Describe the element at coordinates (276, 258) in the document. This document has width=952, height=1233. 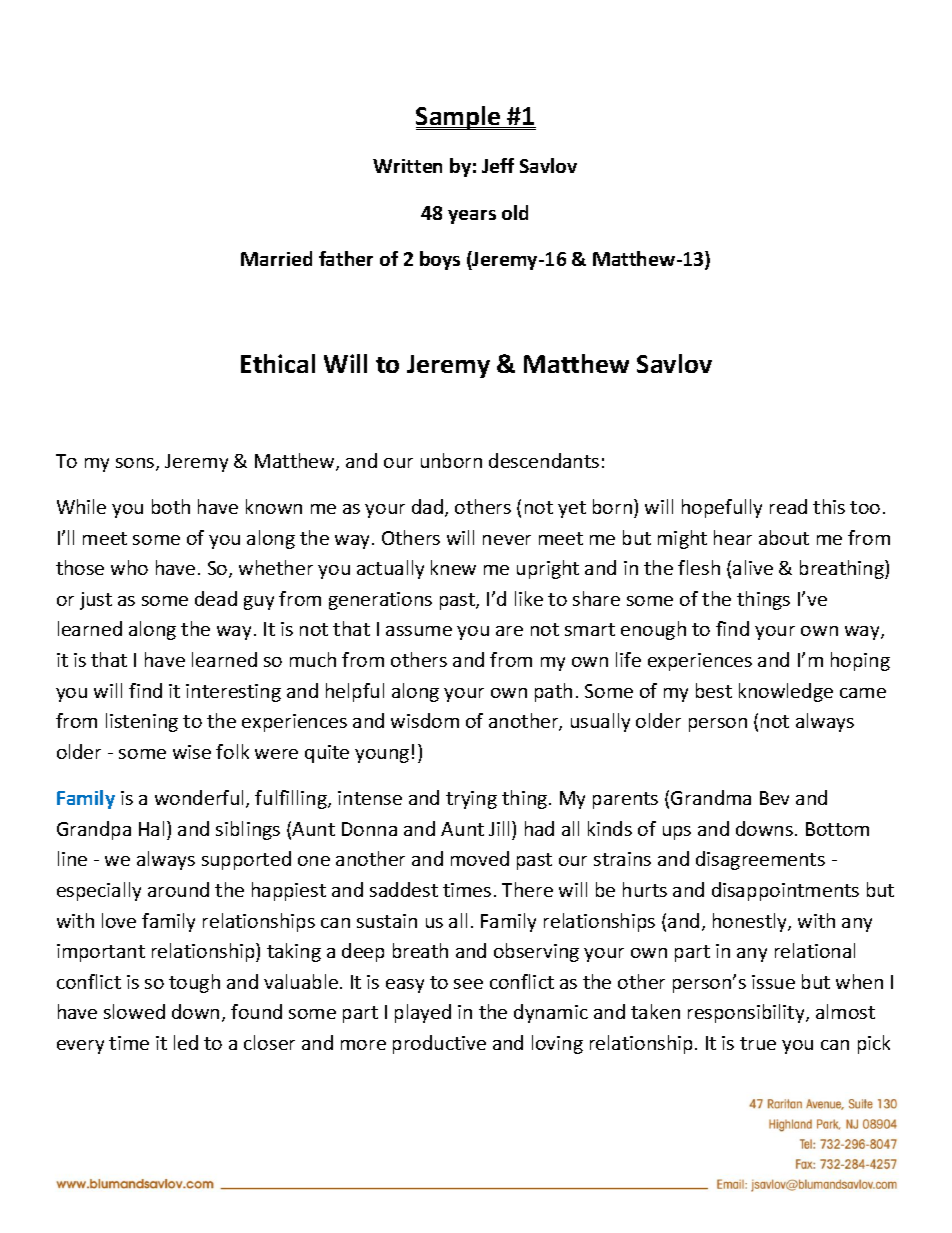
I see `Married` at that location.
